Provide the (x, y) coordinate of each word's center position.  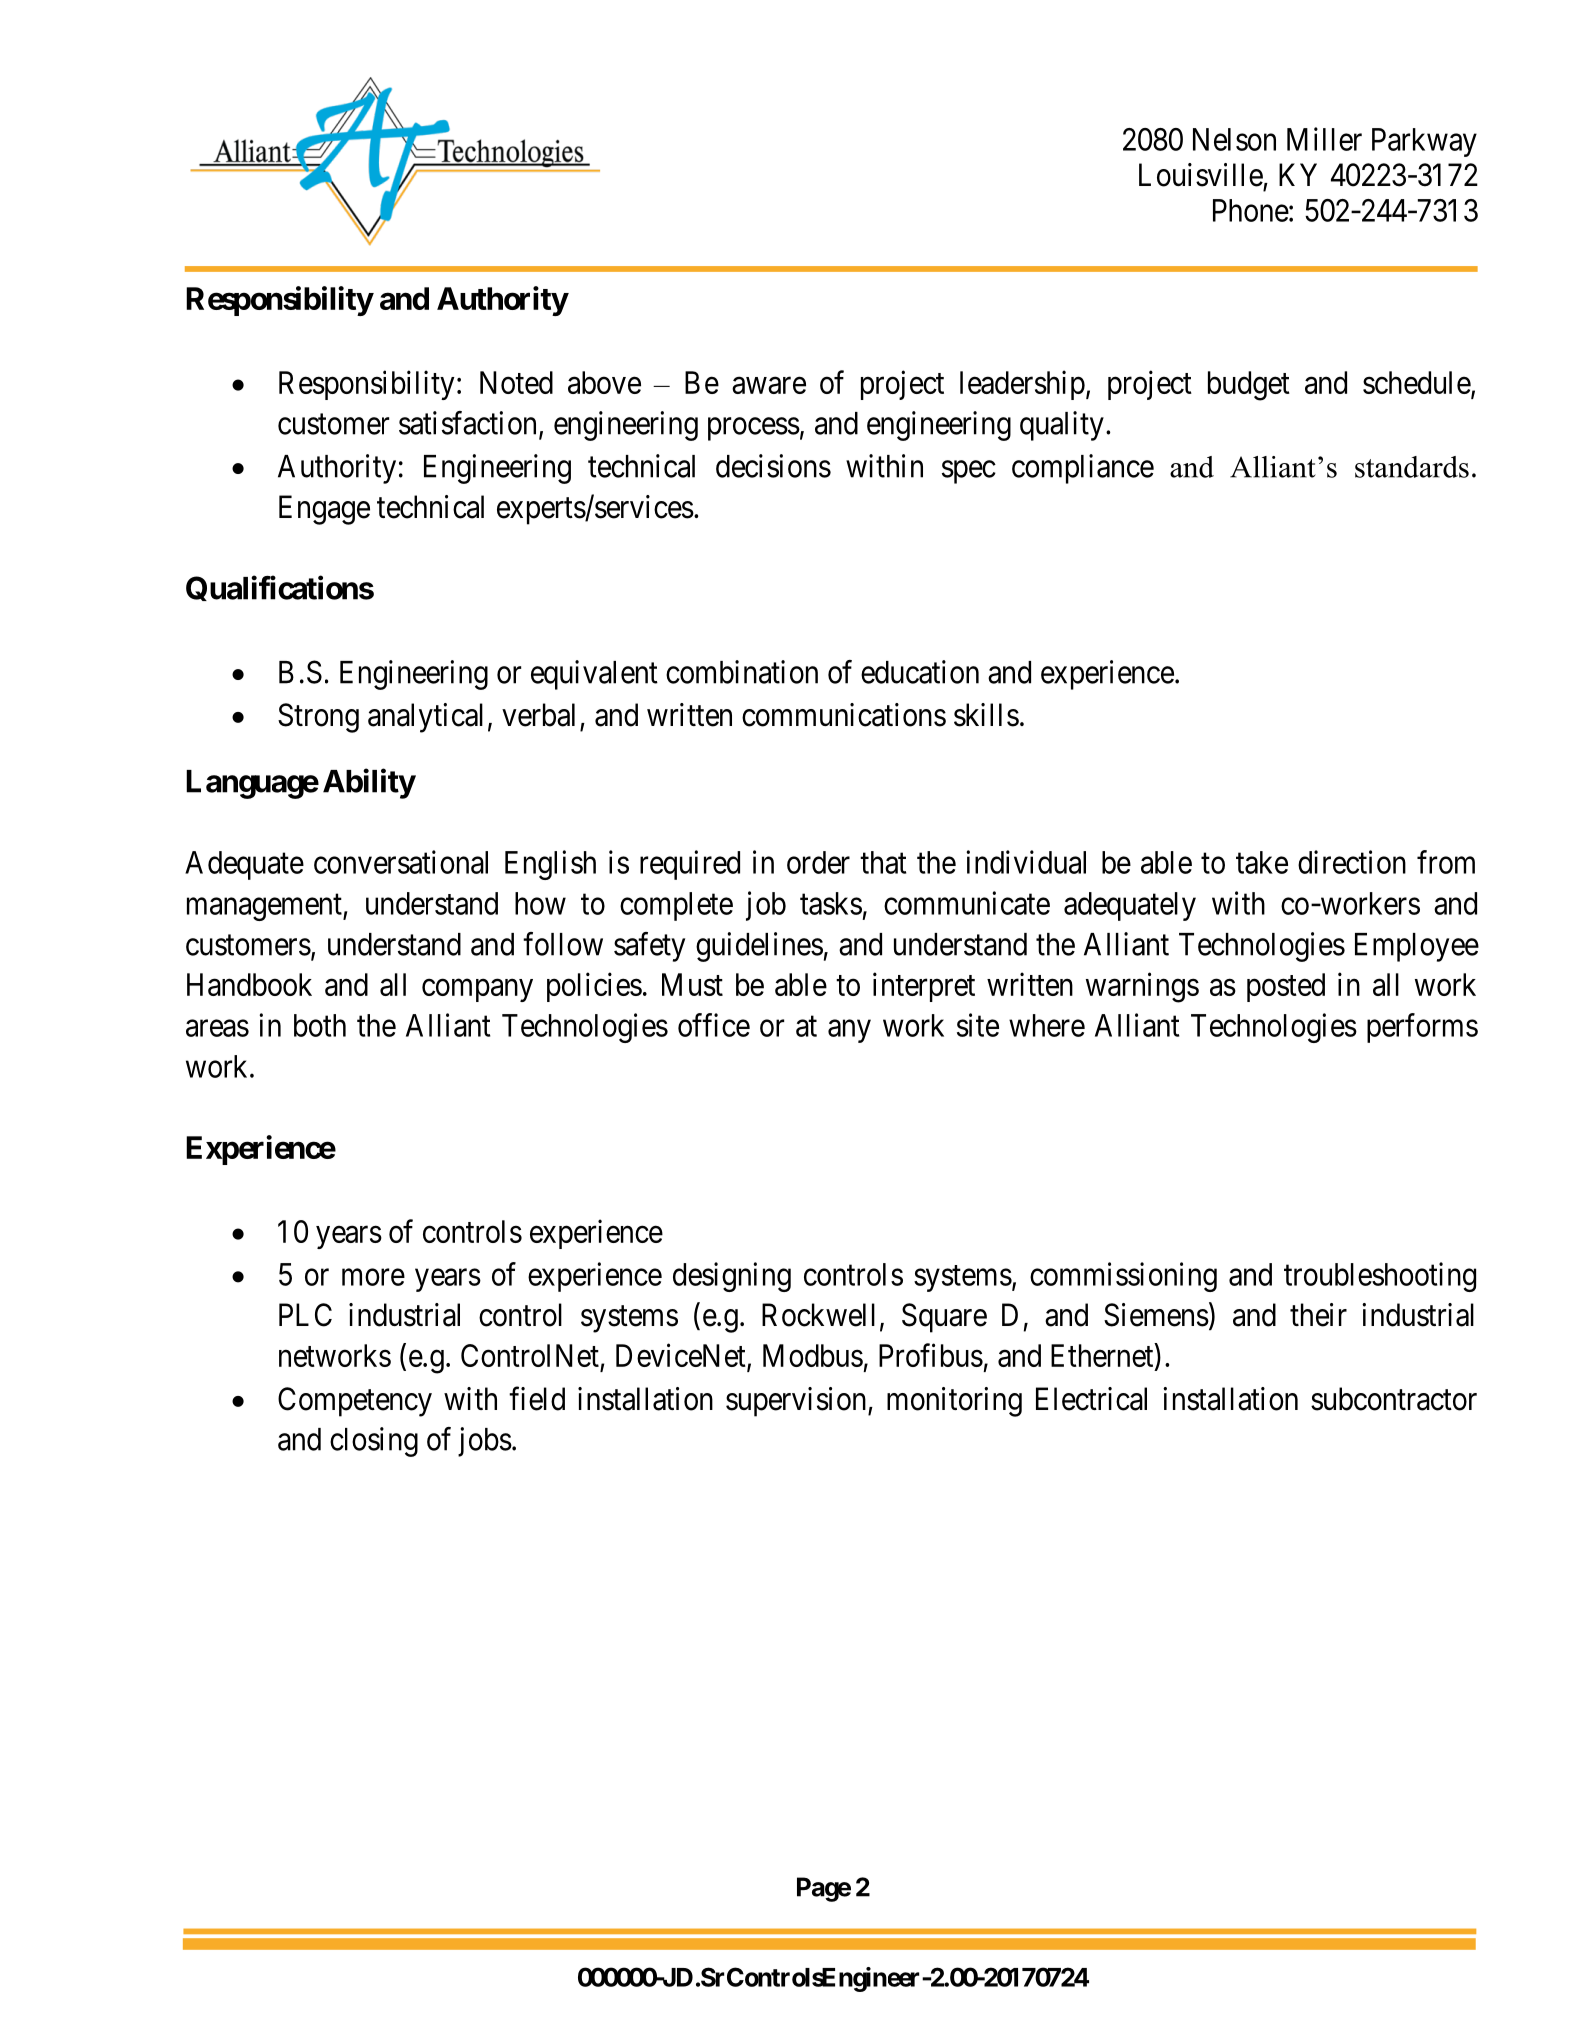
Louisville (1201, 175)
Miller (1324, 139)
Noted (516, 382)
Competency (355, 1402)
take (1262, 862)
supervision (797, 1402)
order (818, 862)
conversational (401, 862)
